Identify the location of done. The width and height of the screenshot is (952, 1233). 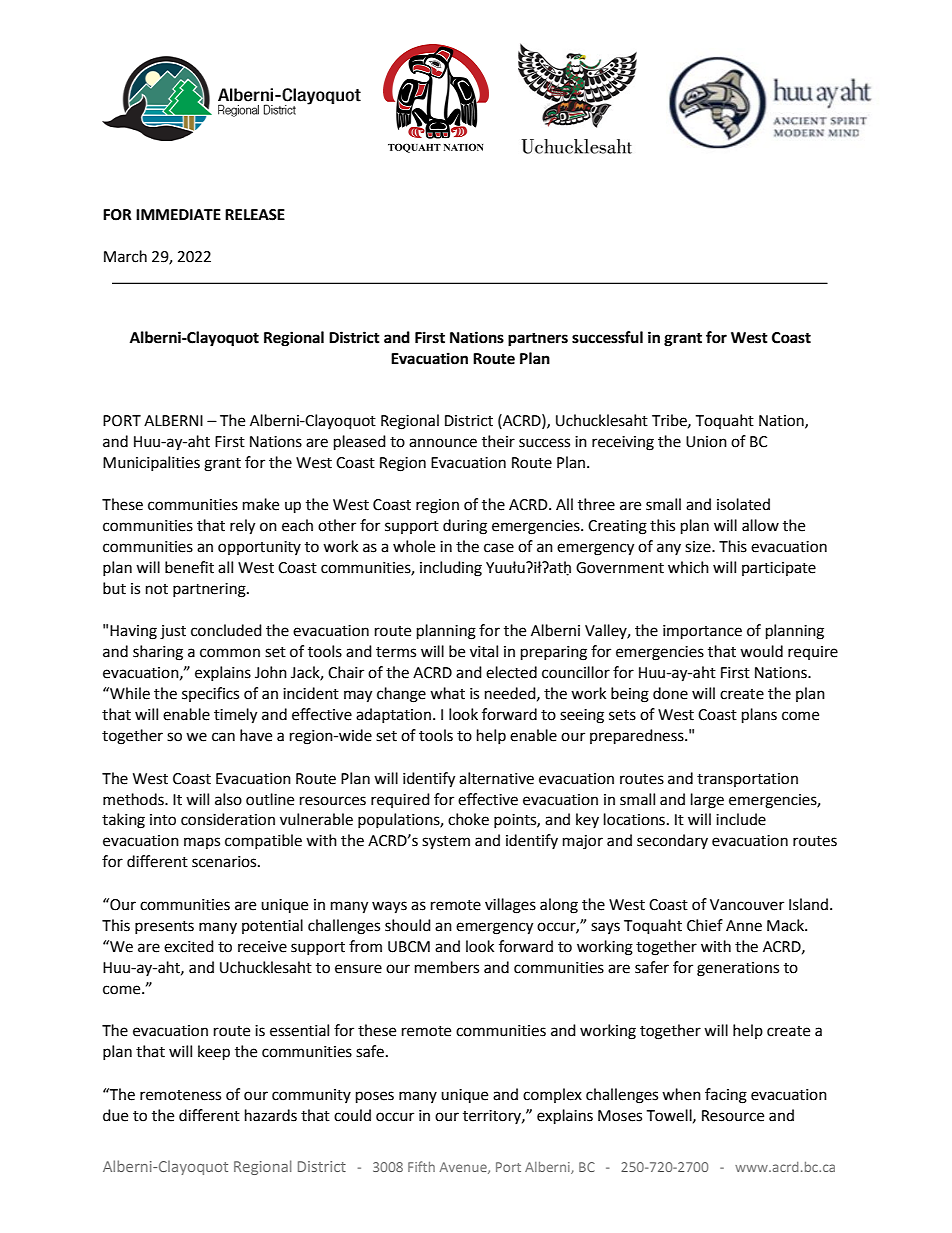
(670, 693).
